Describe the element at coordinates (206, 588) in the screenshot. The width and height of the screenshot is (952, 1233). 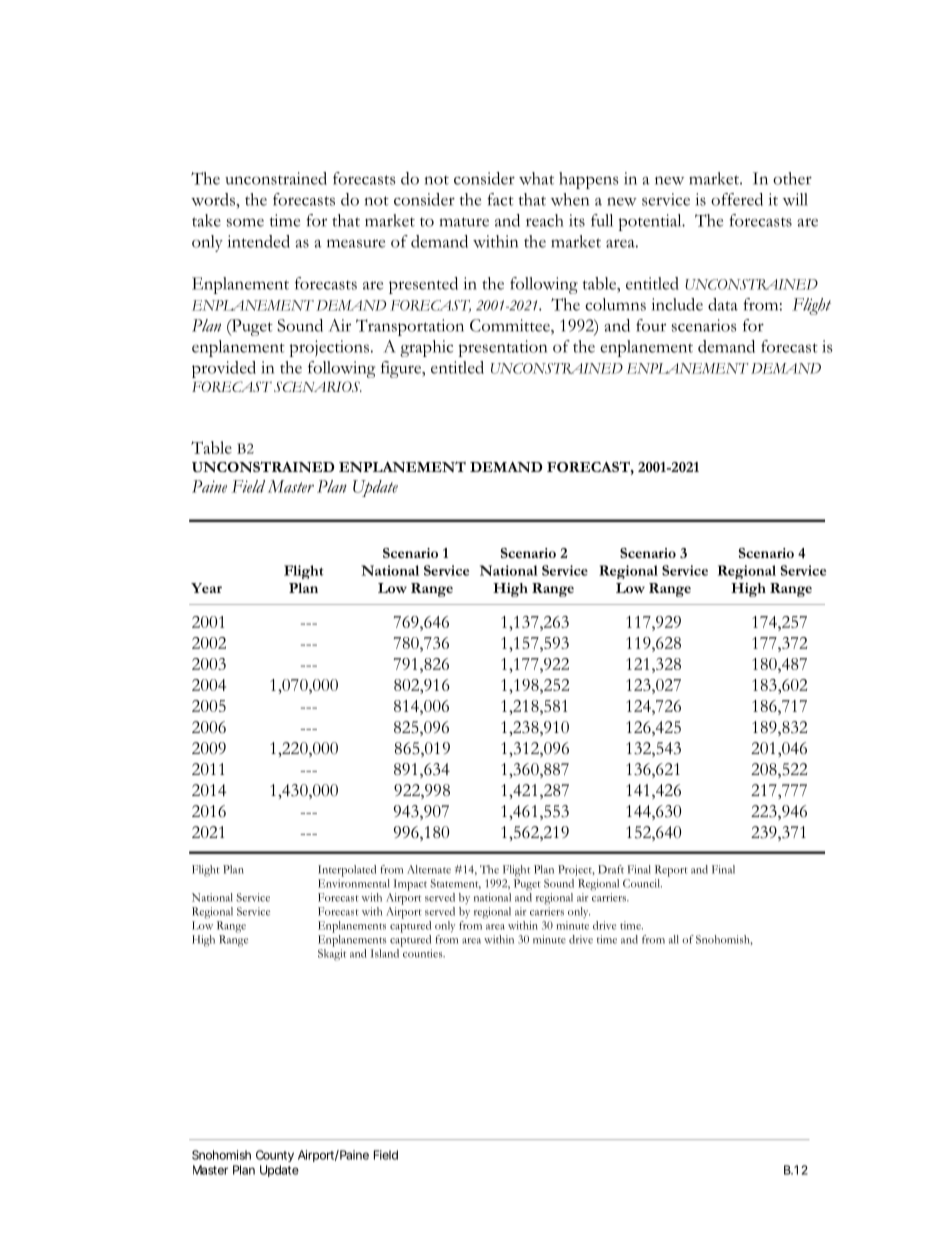
I see `Year` at that location.
